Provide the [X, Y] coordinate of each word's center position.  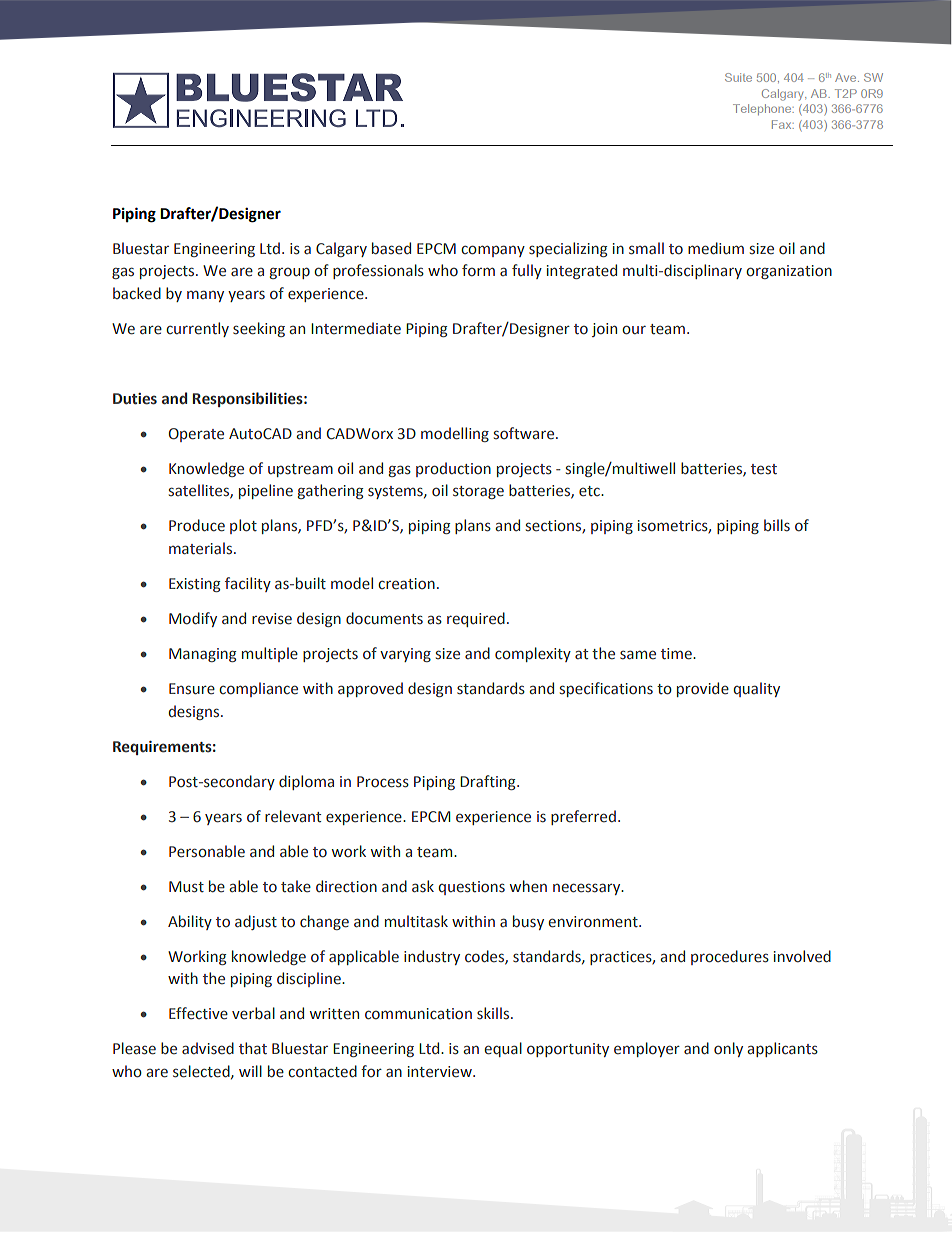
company [493, 251]
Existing [194, 585]
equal [503, 1049]
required [476, 619]
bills [777, 525]
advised [208, 1048]
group [290, 273]
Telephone [763, 109]
